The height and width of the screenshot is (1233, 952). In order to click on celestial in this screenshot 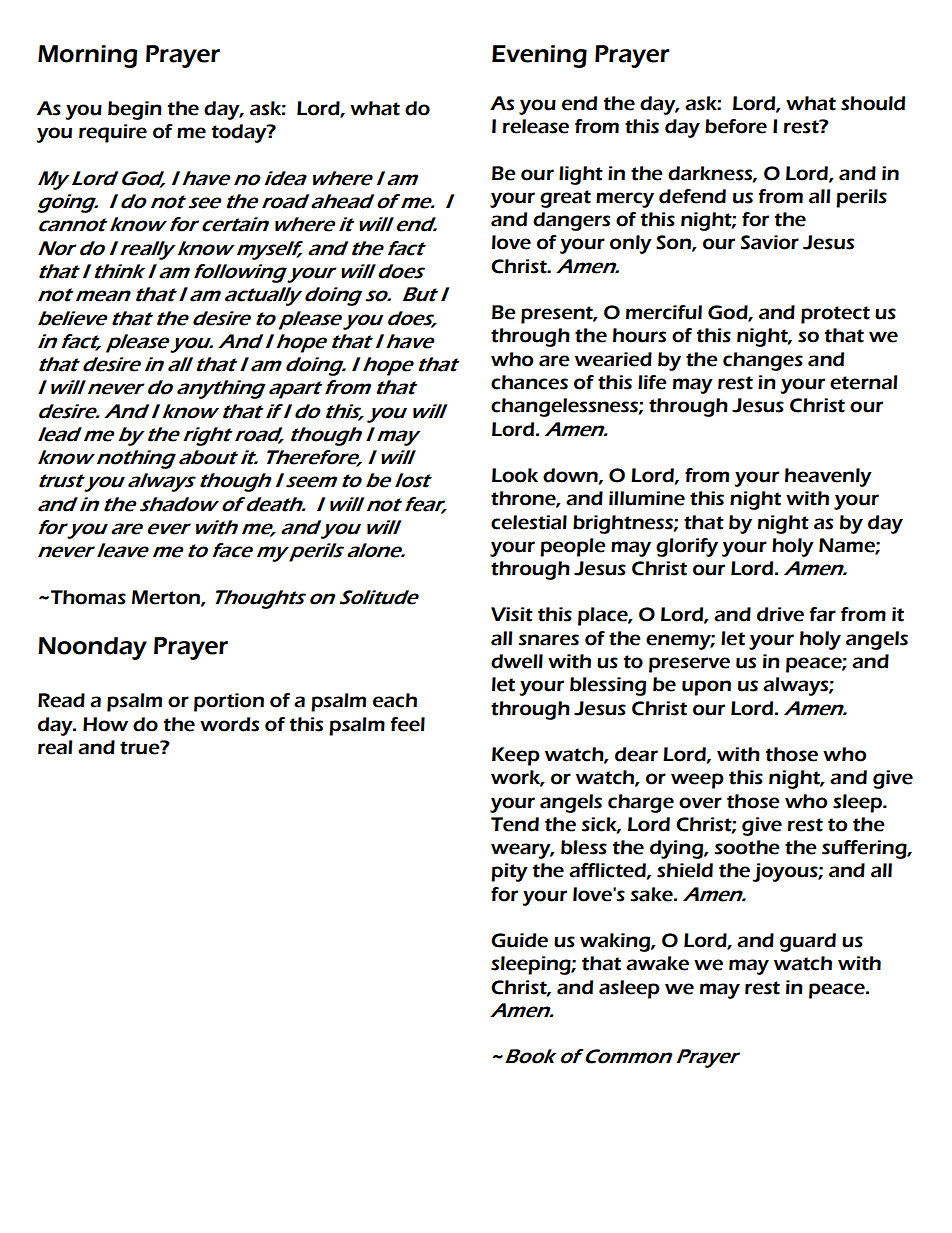, I will do `click(529, 522)`.
